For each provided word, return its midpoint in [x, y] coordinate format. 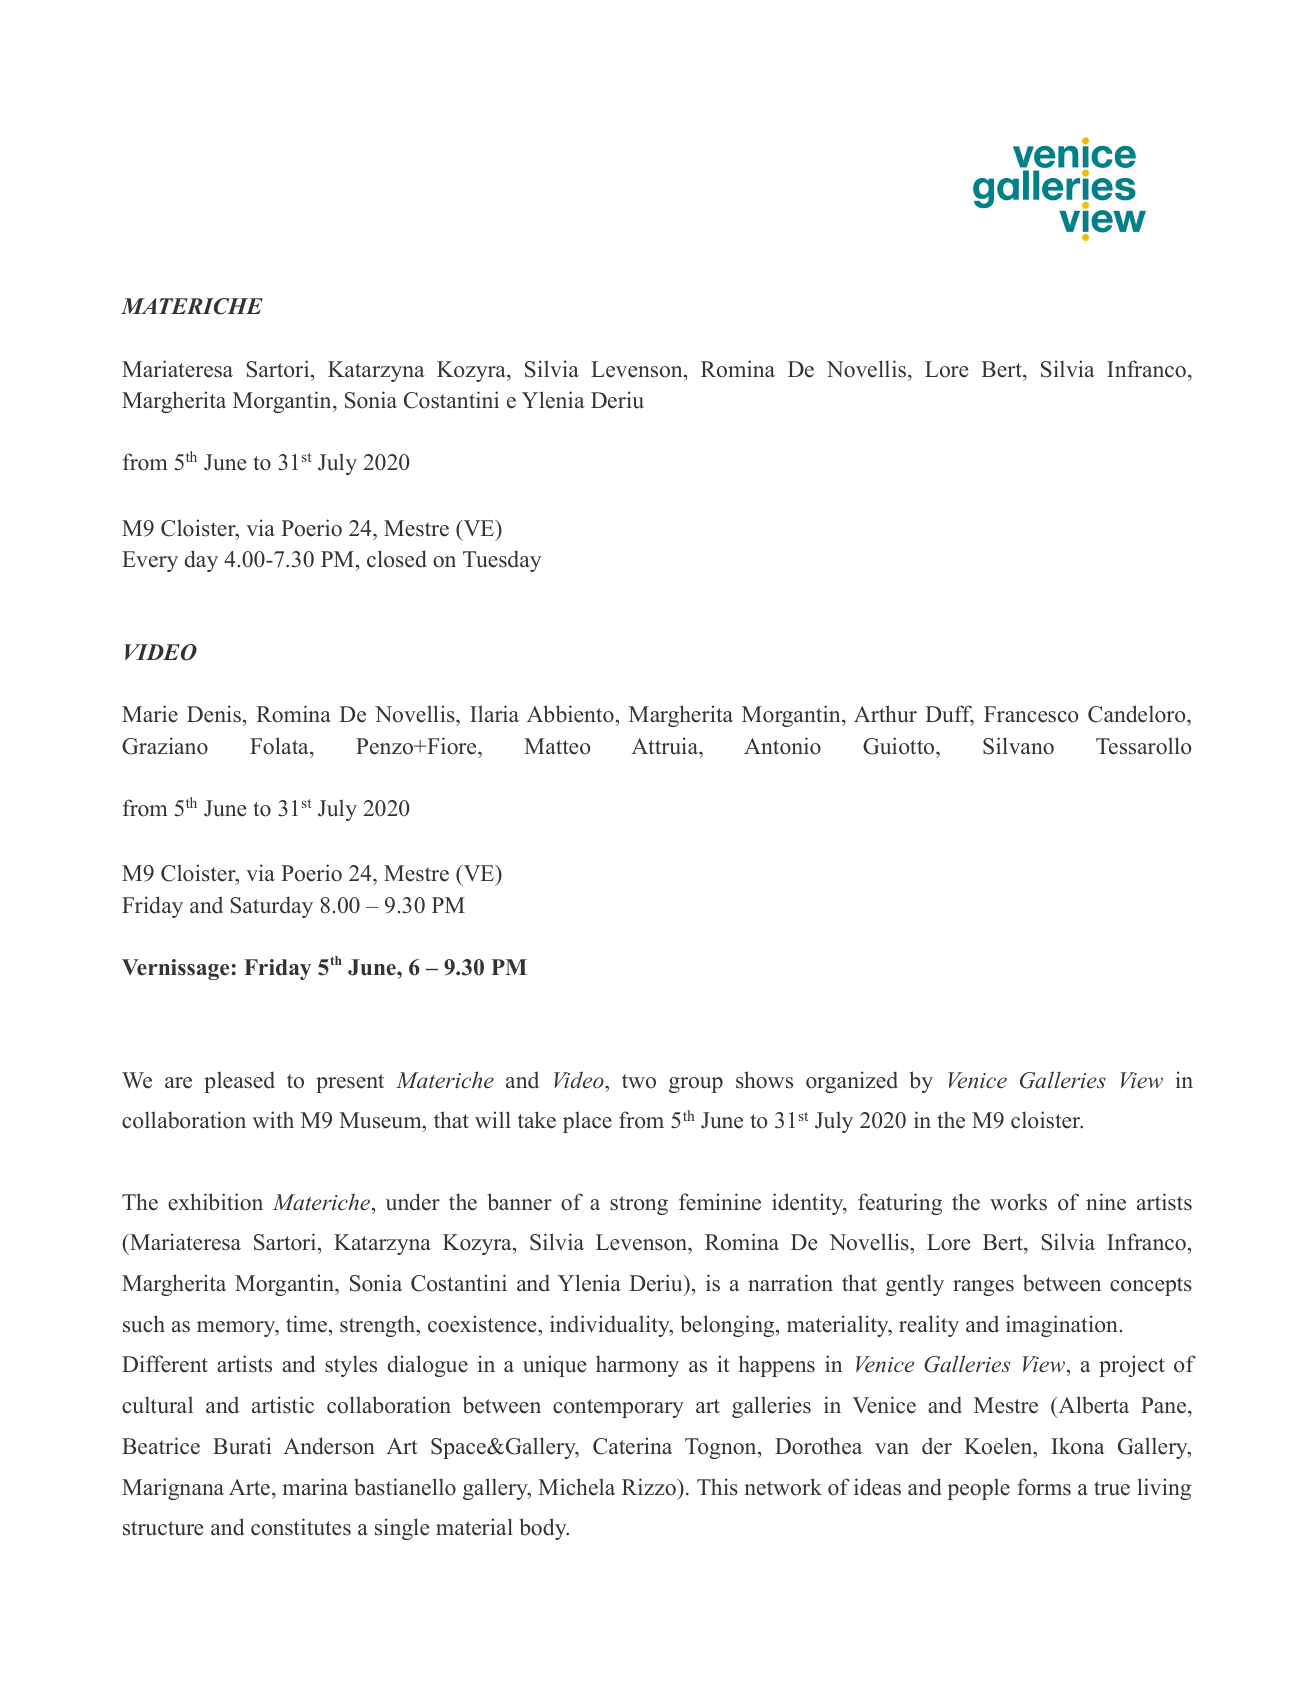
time [306, 1324]
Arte [251, 1487]
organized [852, 1082]
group [696, 1085]
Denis [214, 714]
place [587, 1122]
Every [150, 561]
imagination [1062, 1326]
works [1018, 1202]
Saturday [272, 907]
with [273, 1119]
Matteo [557, 746]
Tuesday [502, 561]
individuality [611, 1326]
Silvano [1018, 746]
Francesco [1031, 714]
